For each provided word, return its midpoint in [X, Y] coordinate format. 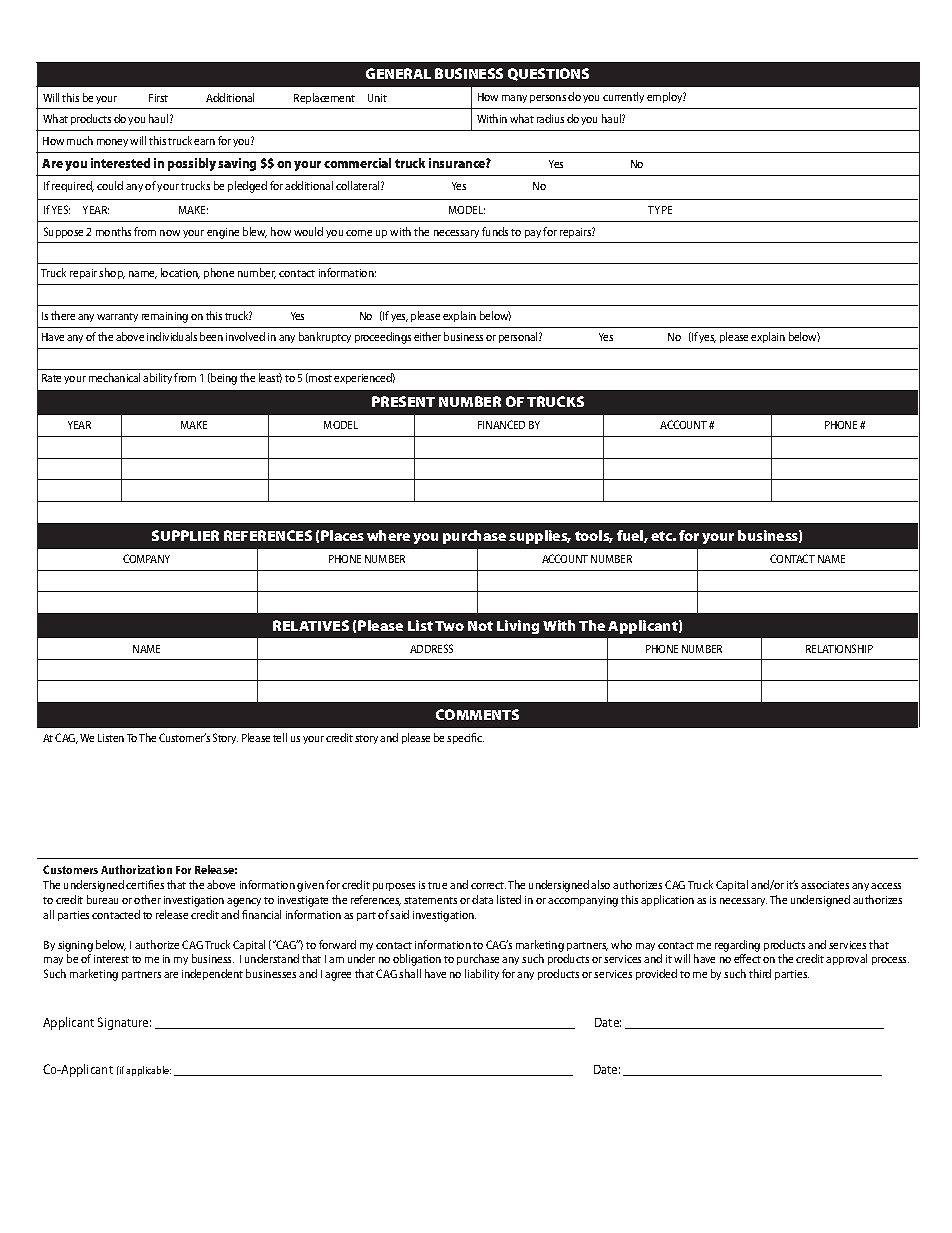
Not [480, 626]
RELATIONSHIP [839, 648]
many [514, 99]
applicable [148, 1071]
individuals [172, 336]
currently [623, 97]
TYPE [660, 210]
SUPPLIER [185, 535]
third [760, 973]
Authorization [136, 869]
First [158, 98]
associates [825, 885]
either [427, 336]
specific [465, 738]
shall [410, 973]
